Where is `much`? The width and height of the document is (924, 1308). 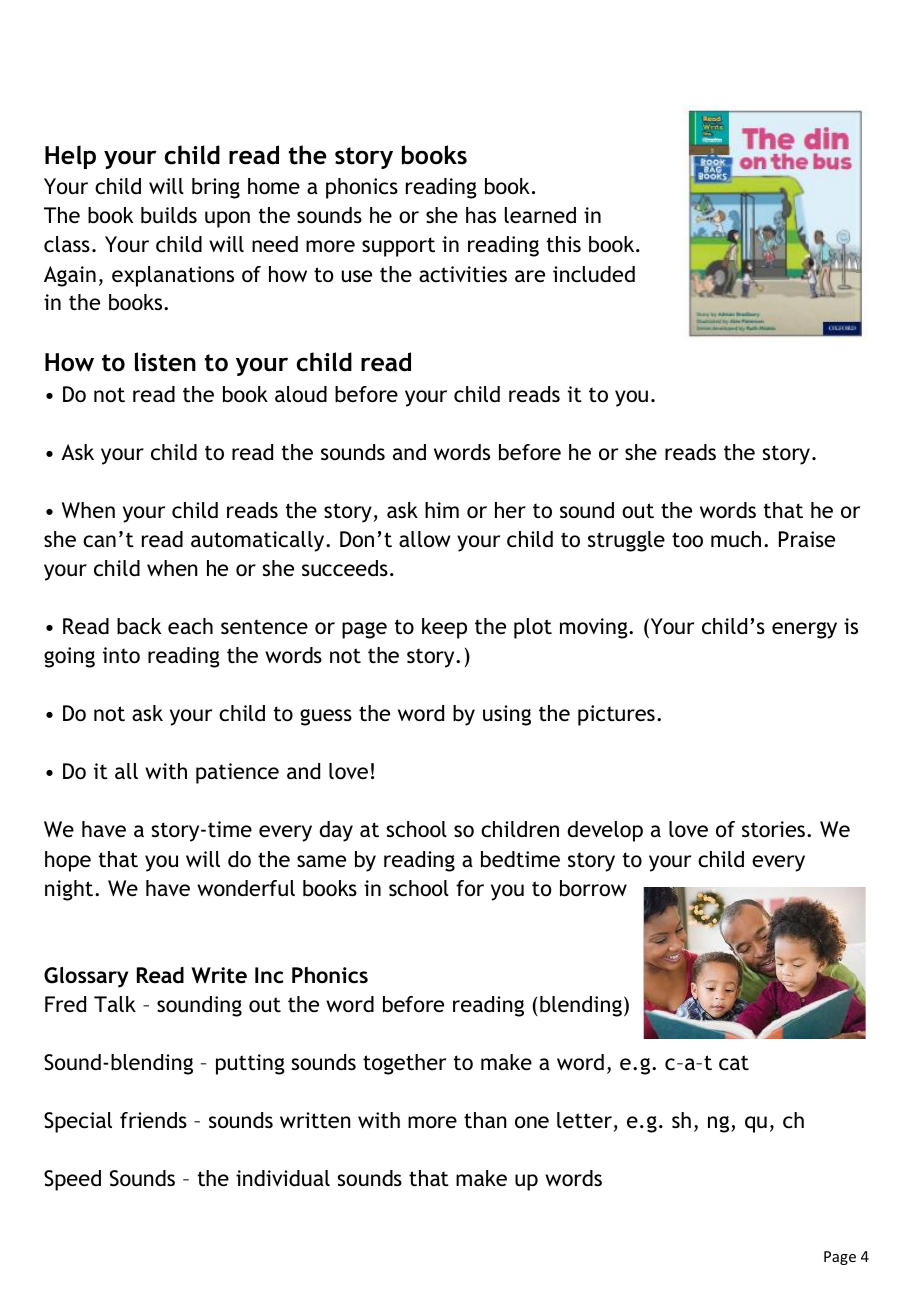 much is located at coordinates (736, 539).
